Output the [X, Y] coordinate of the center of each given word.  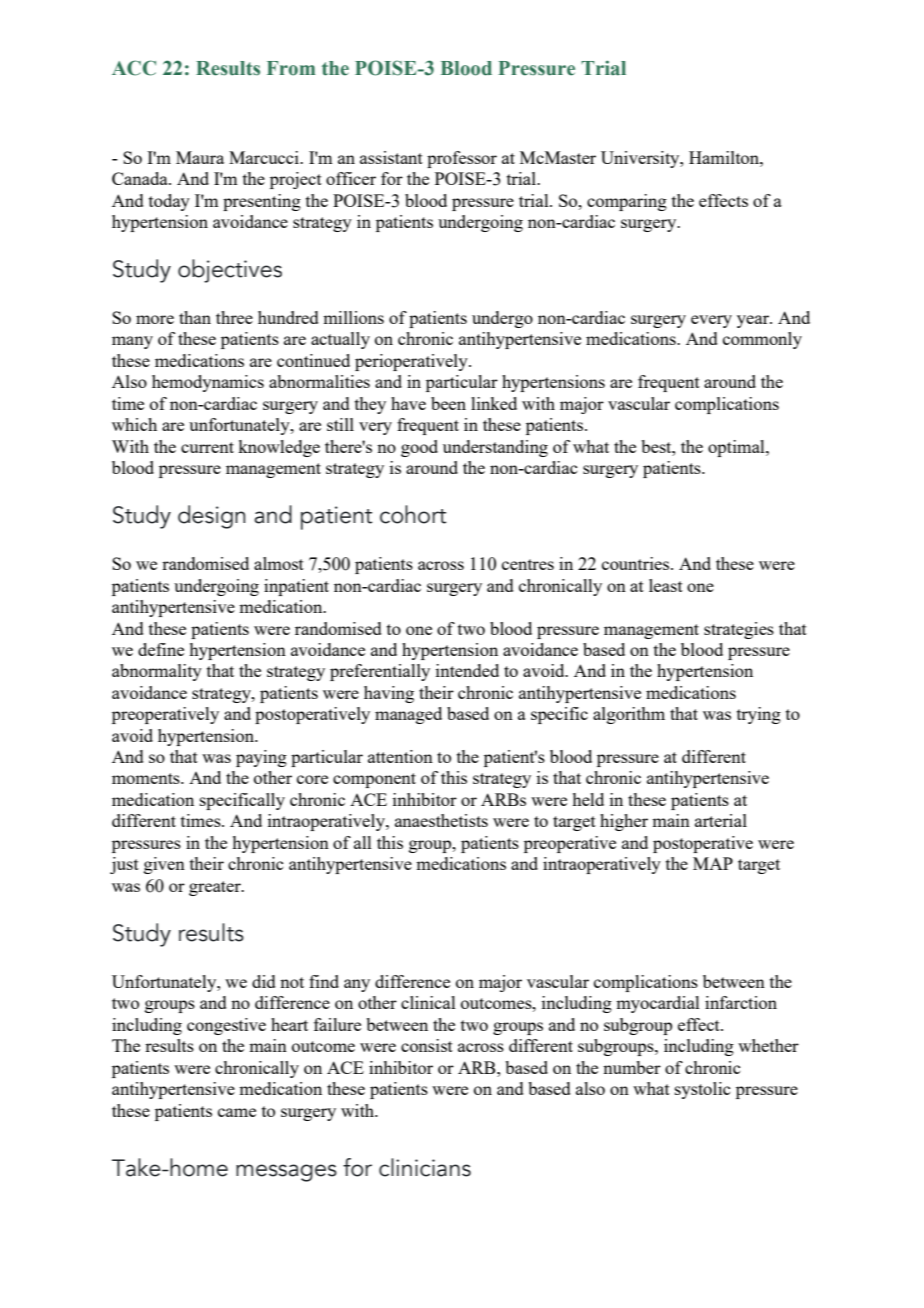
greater [216, 888]
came [237, 1112]
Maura [200, 157]
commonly [762, 340]
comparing [627, 202]
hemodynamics [208, 383]
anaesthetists [441, 820]
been [448, 403]
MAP [713, 863]
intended [467, 670]
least [666, 585]
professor [462, 159]
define [161, 649]
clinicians [425, 1167]
